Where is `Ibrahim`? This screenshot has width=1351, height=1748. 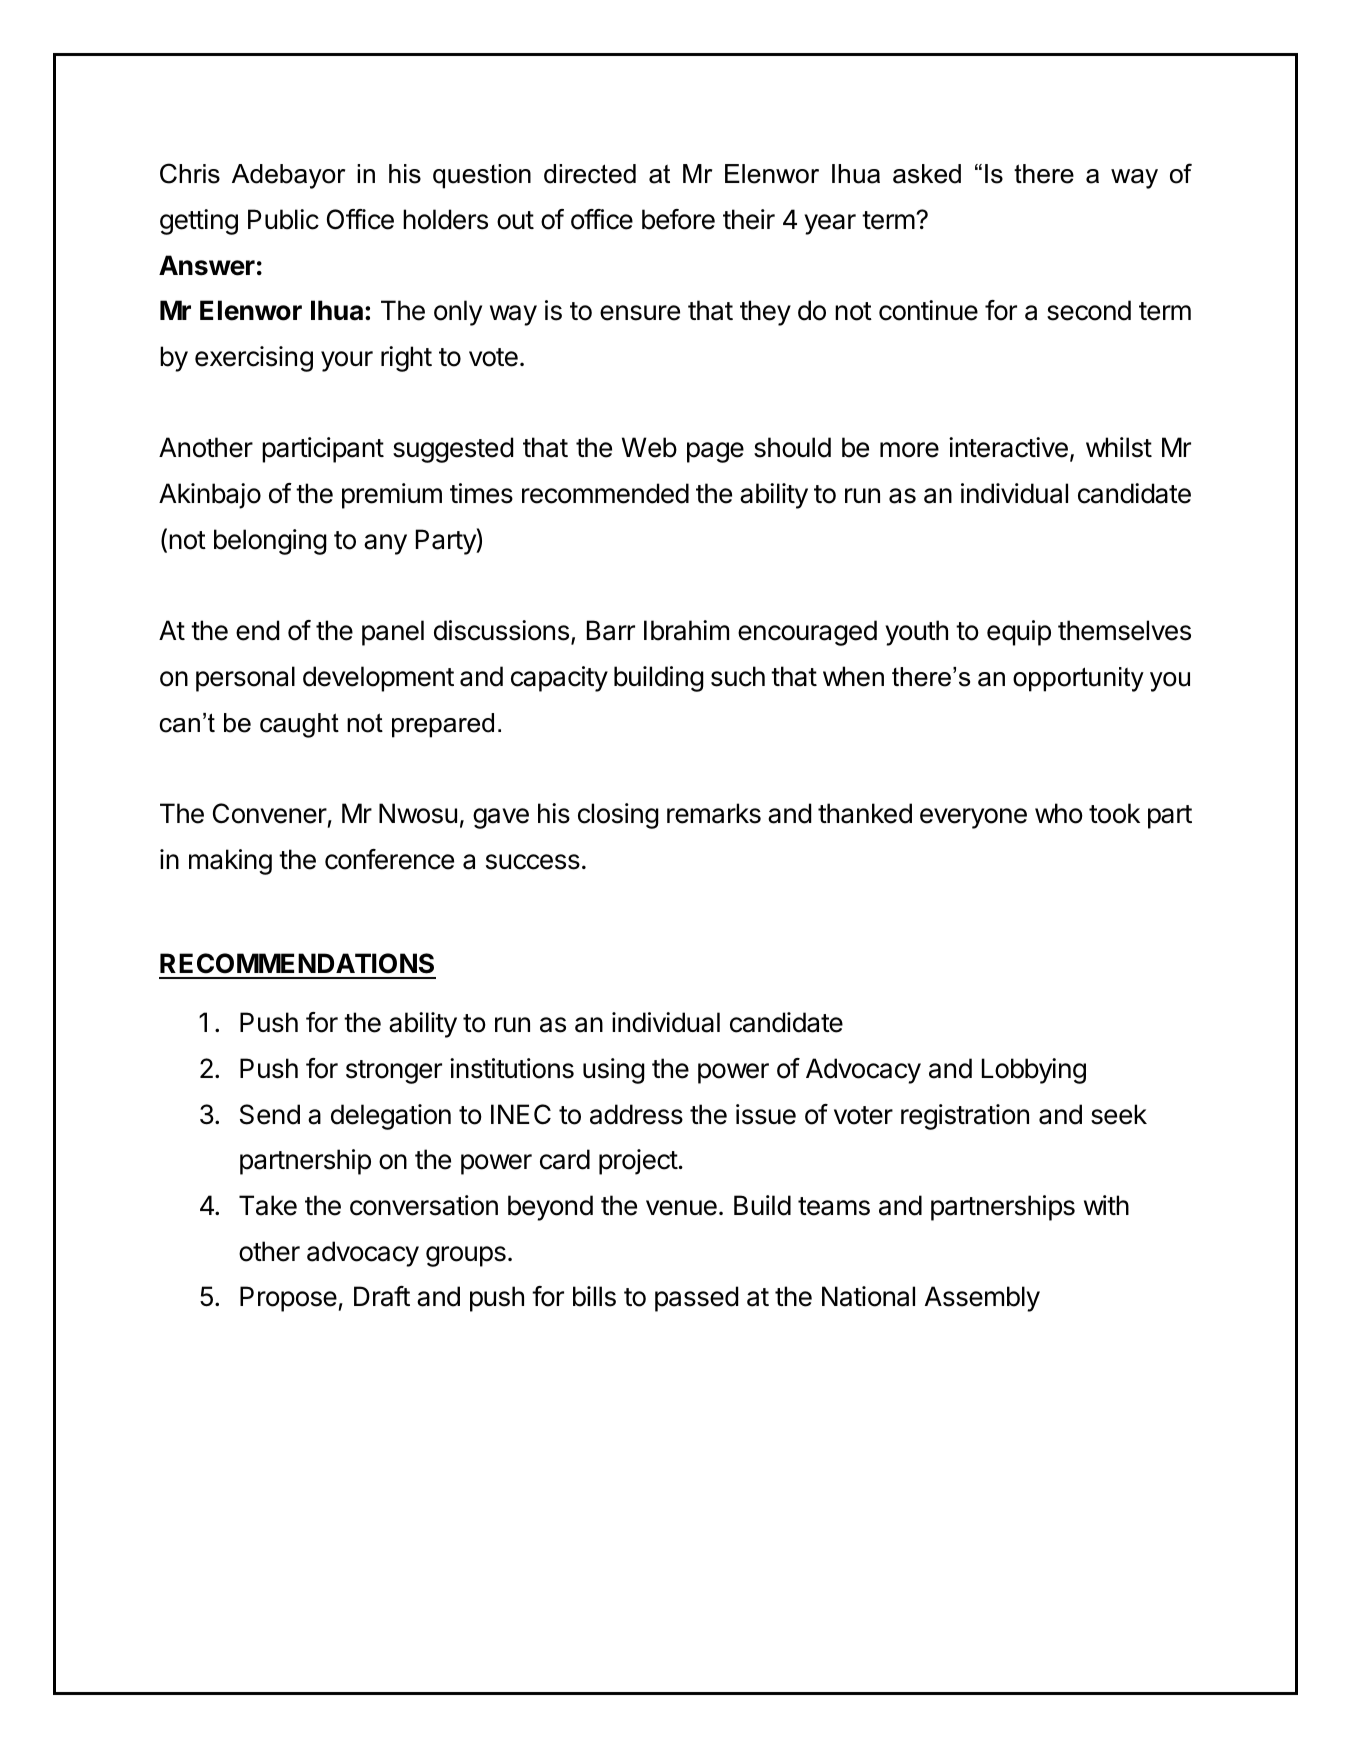 Ibrahim is located at coordinates (686, 630).
